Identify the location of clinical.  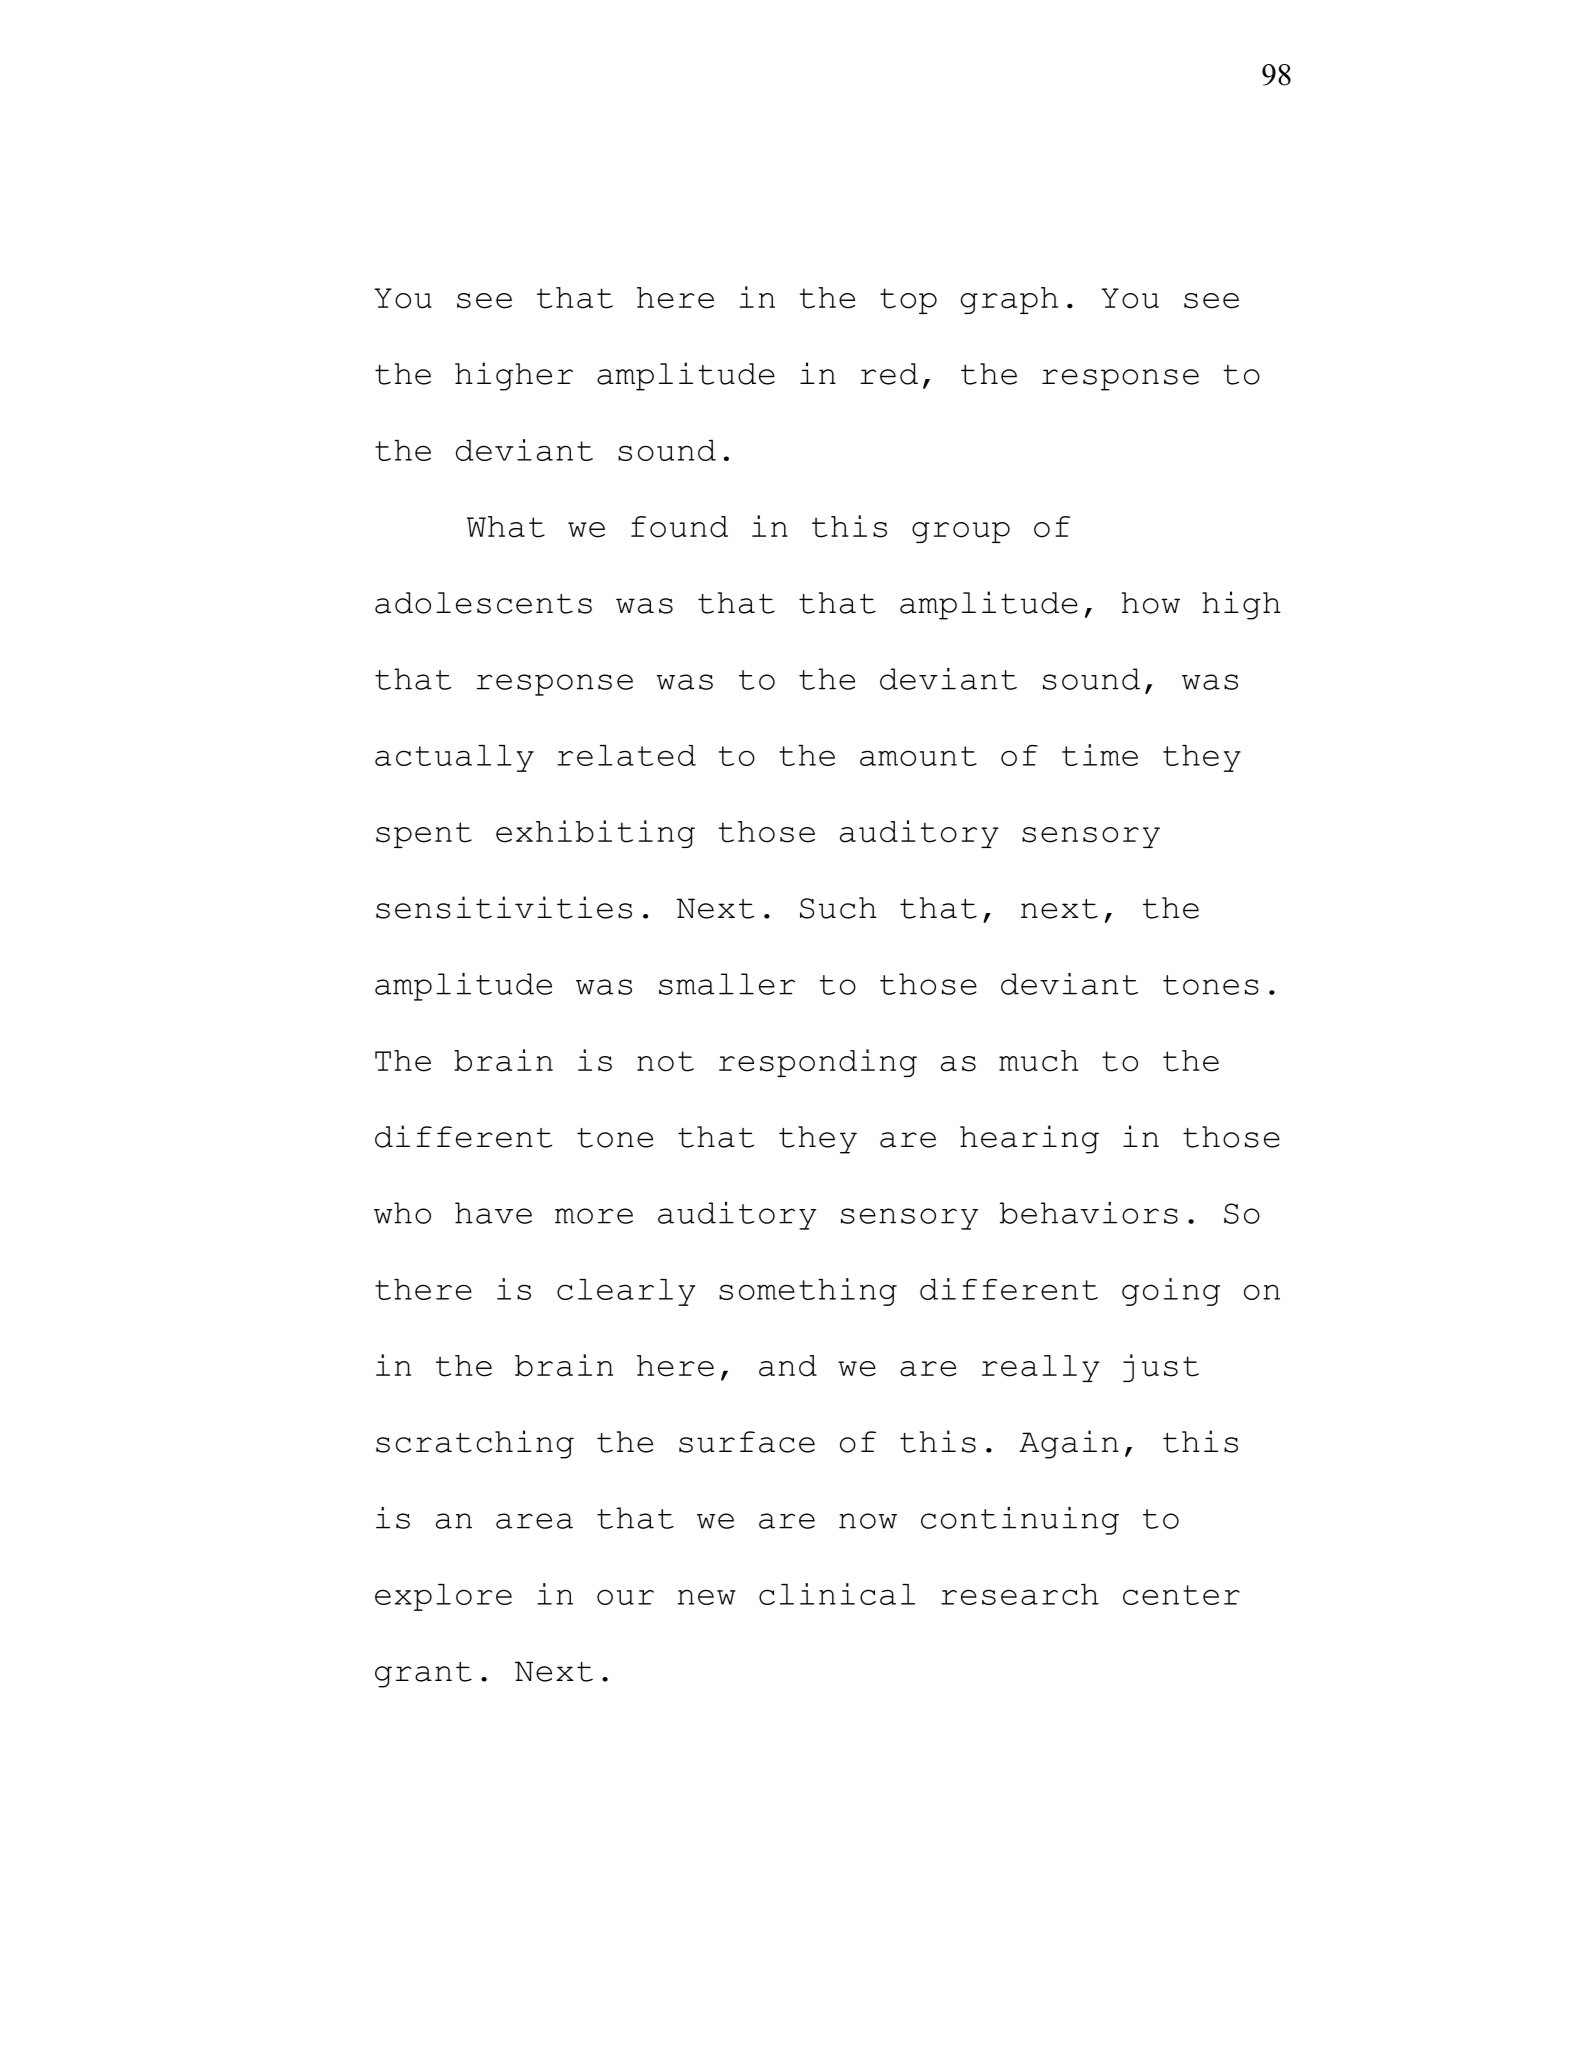
(837, 1594).
